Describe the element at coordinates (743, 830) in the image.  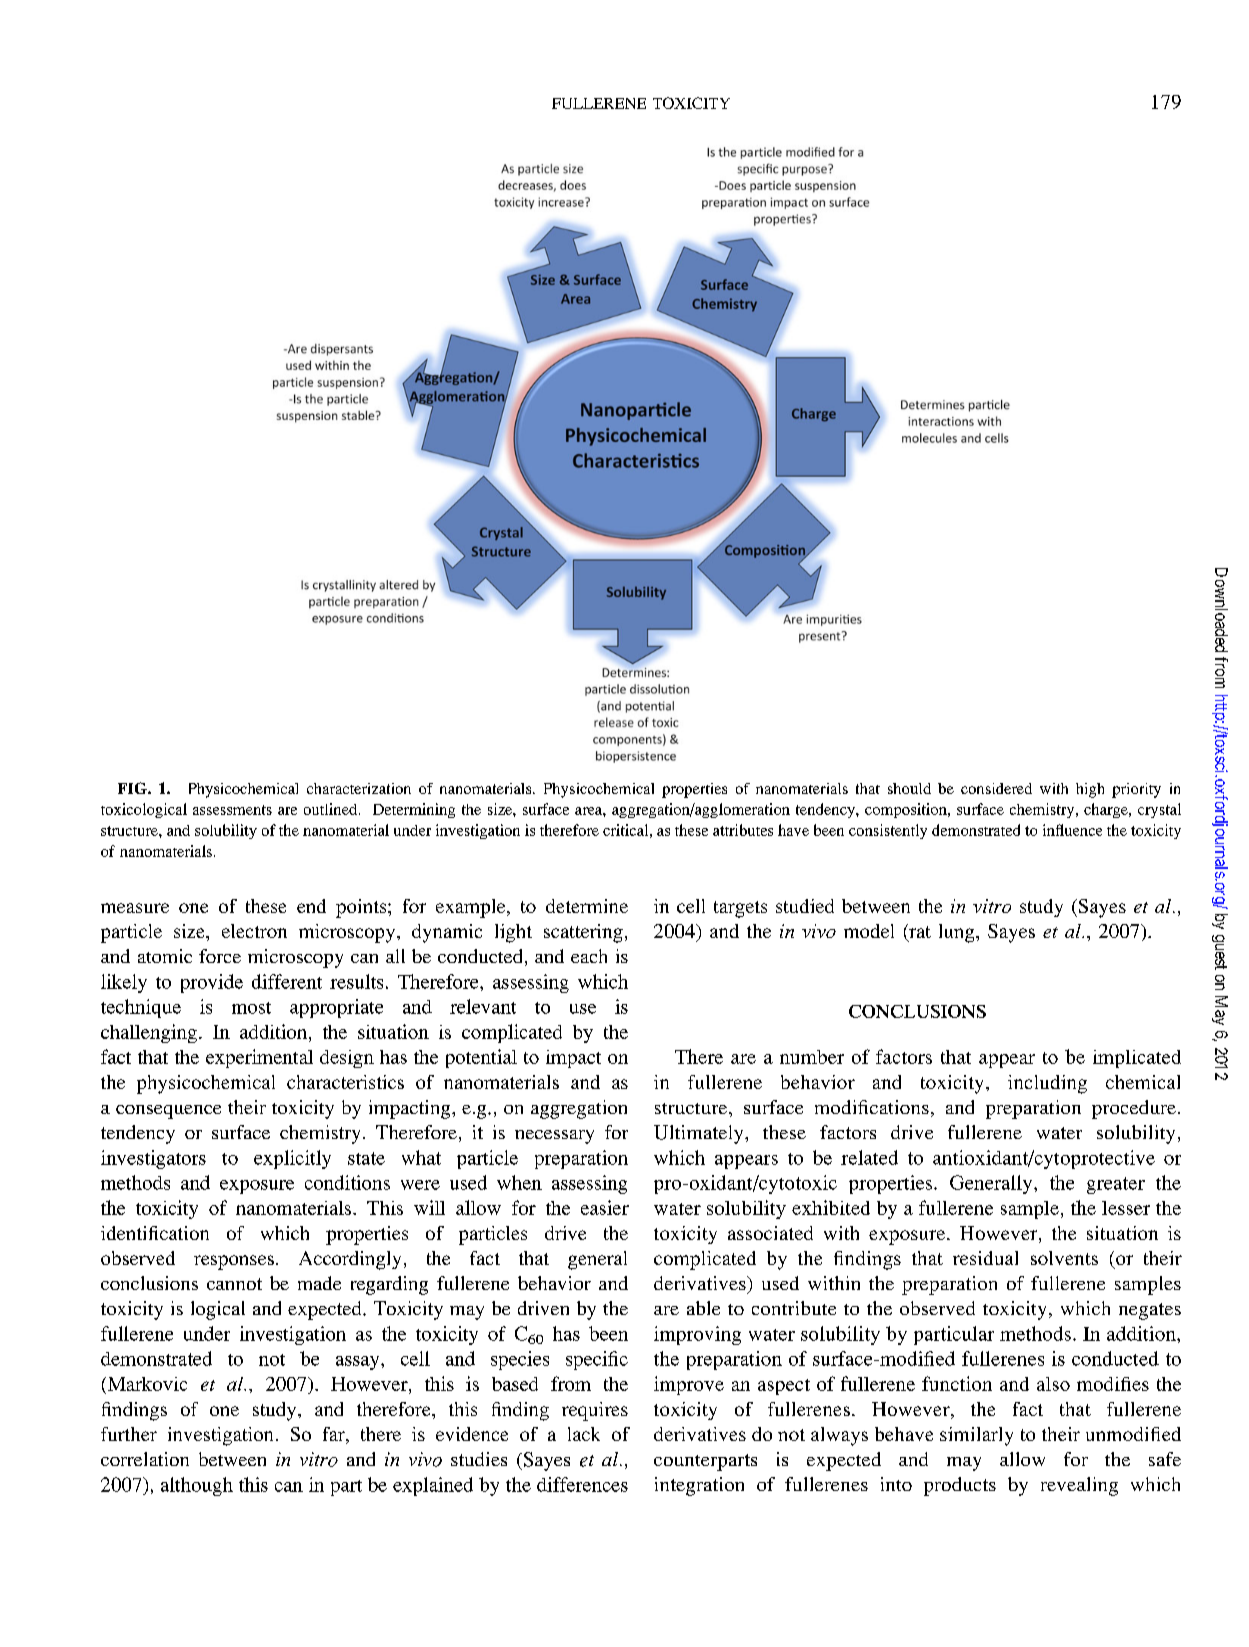
I see `attributes` at that location.
